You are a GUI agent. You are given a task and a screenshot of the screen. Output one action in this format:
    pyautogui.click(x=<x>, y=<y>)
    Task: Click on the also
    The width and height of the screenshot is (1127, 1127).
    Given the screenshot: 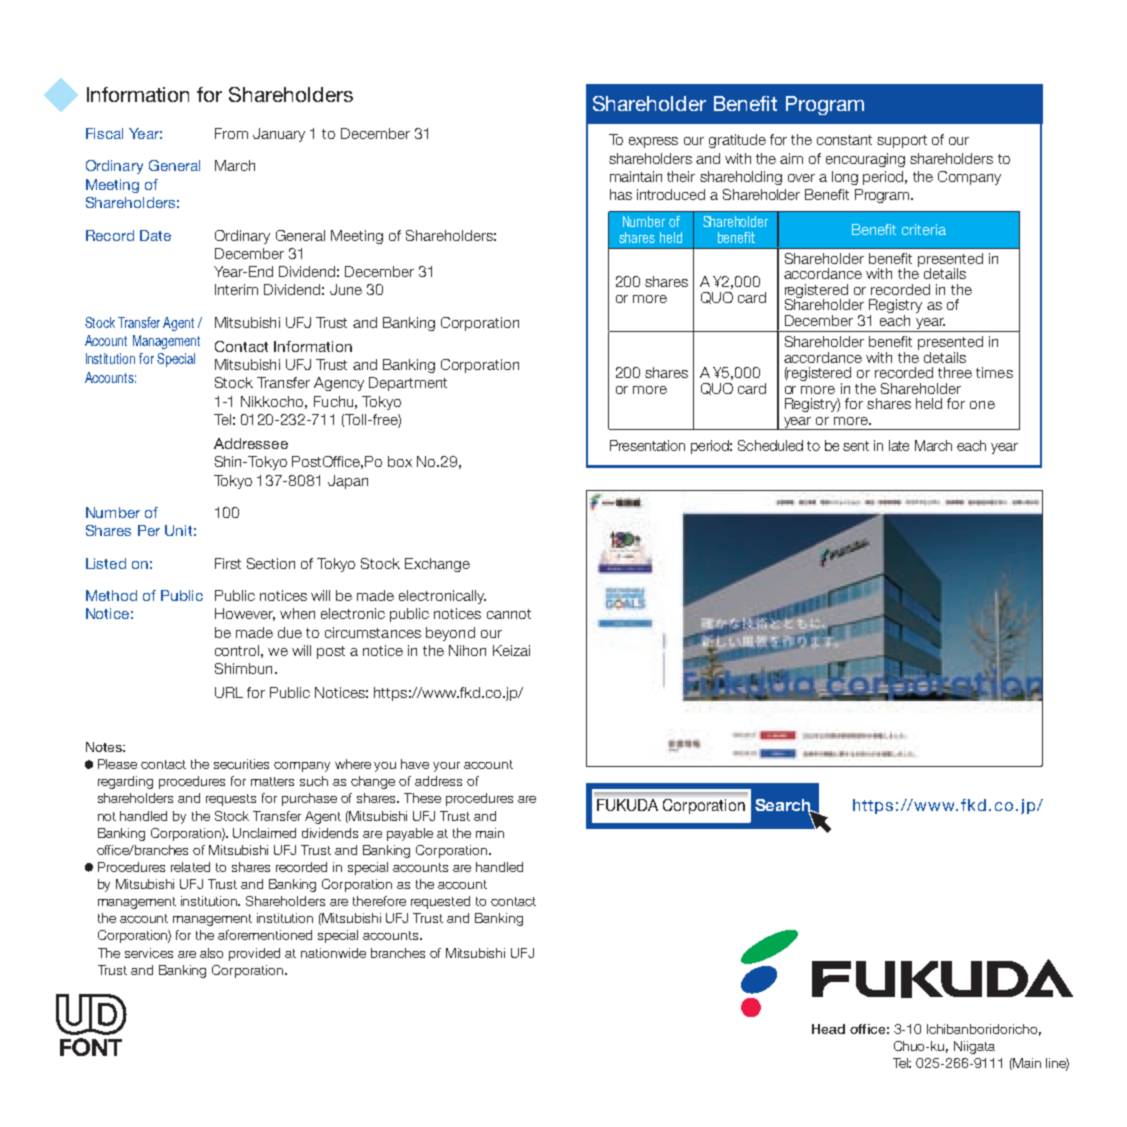 What is the action you would take?
    pyautogui.click(x=211, y=953)
